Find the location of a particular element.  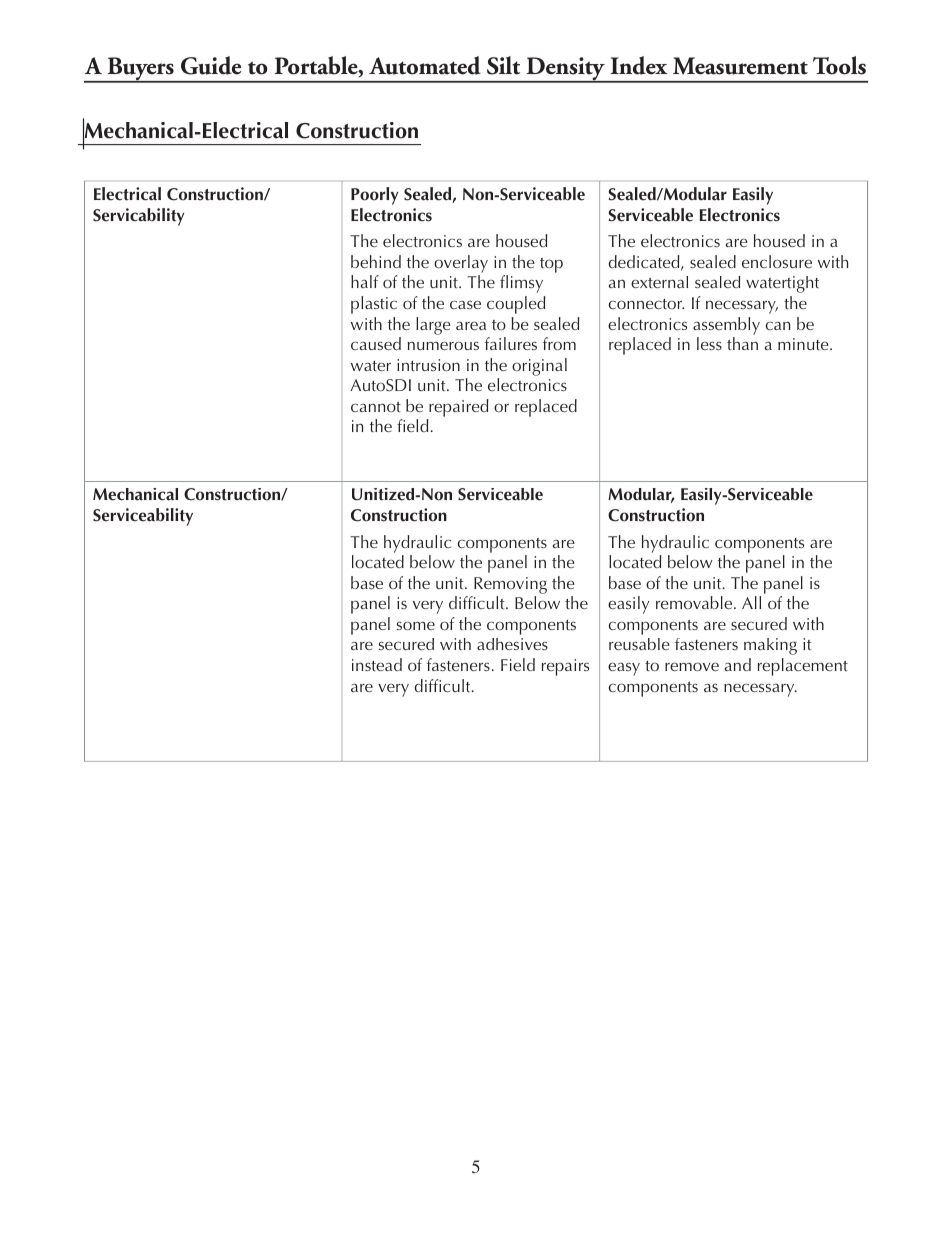

than is located at coordinates (742, 343).
